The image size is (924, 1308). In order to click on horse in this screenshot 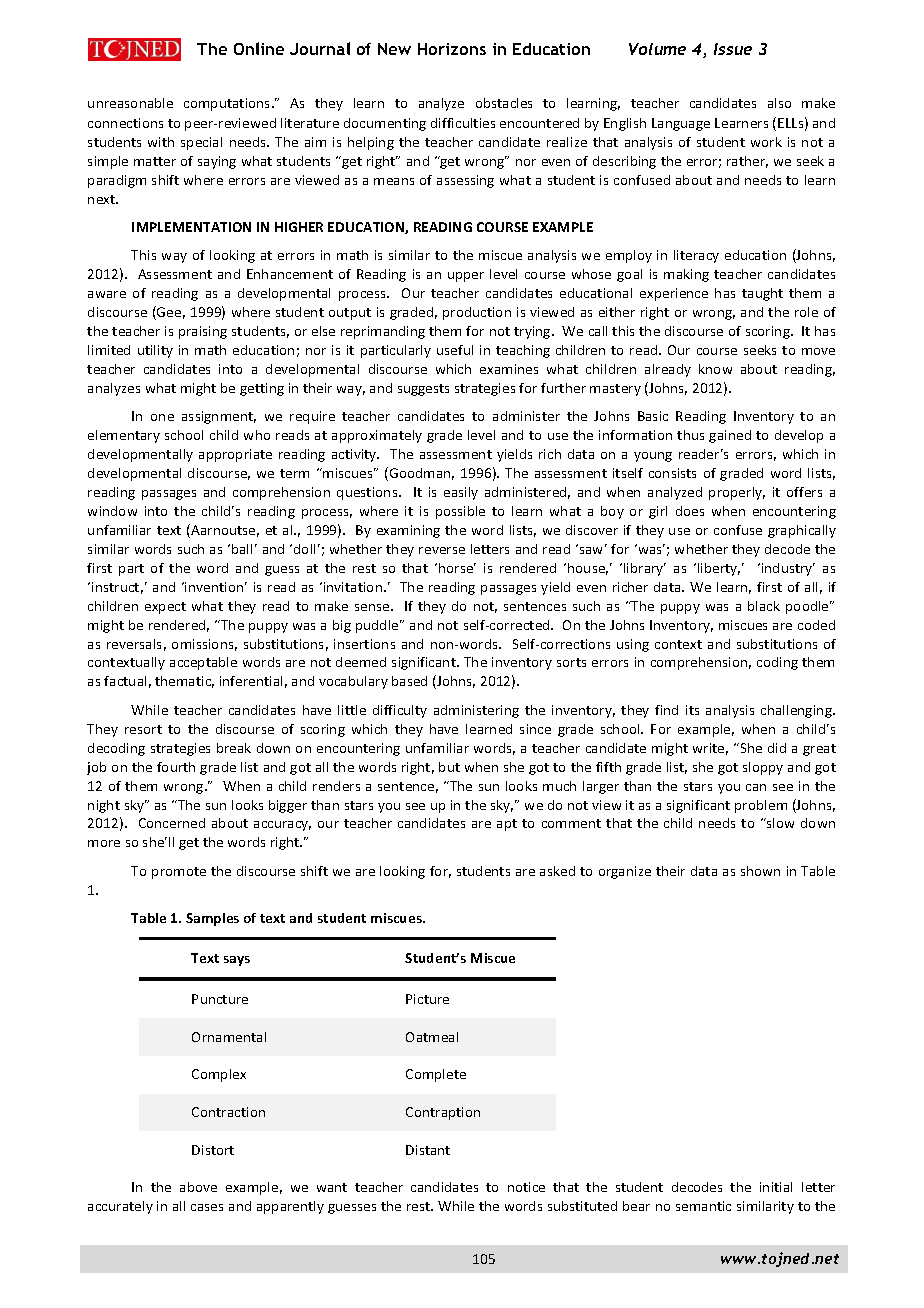, I will do `click(457, 568)`.
